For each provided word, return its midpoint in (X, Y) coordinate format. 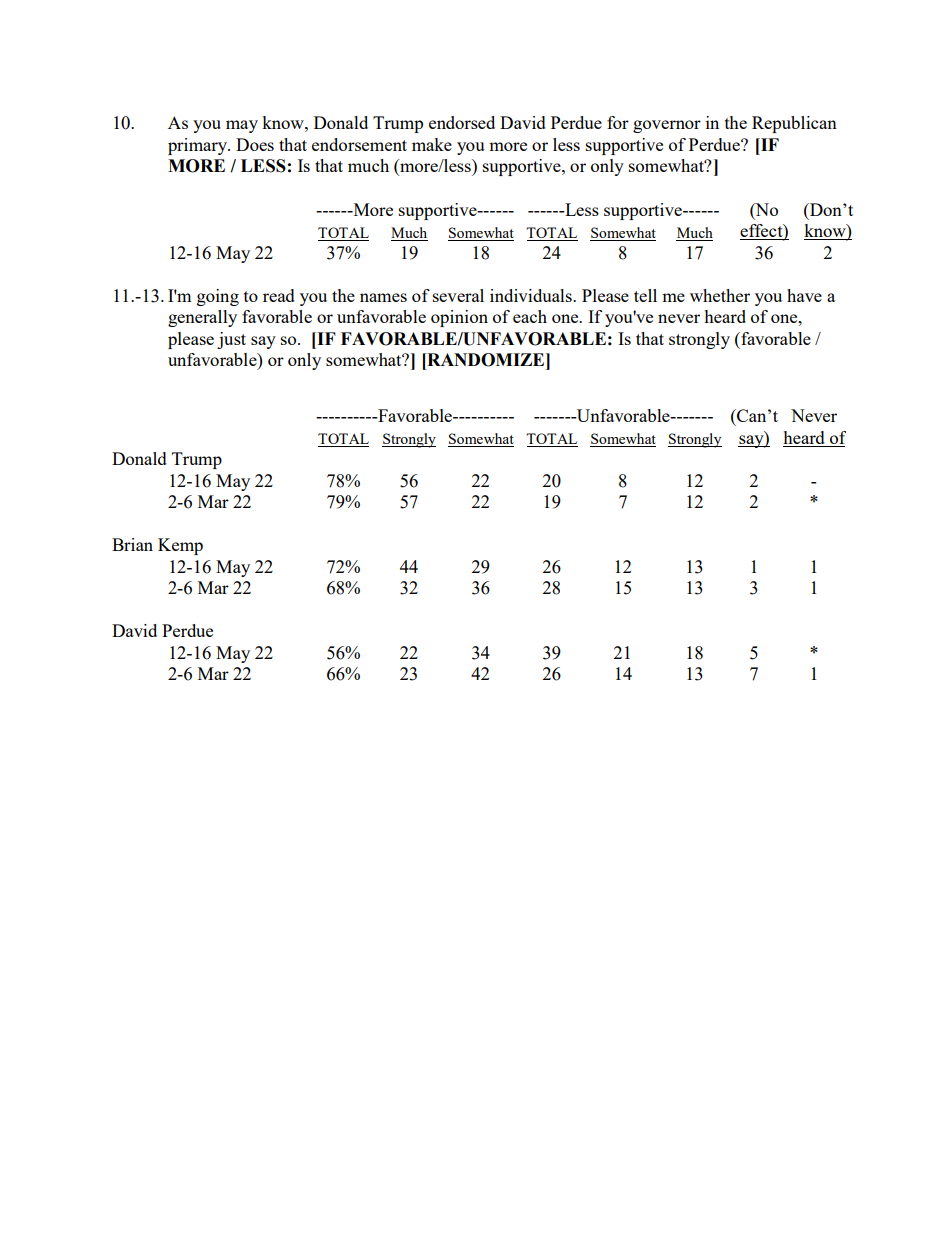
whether (720, 295)
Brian (132, 544)
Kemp (180, 546)
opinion (459, 318)
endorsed (462, 122)
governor (667, 126)
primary (199, 146)
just (231, 340)
